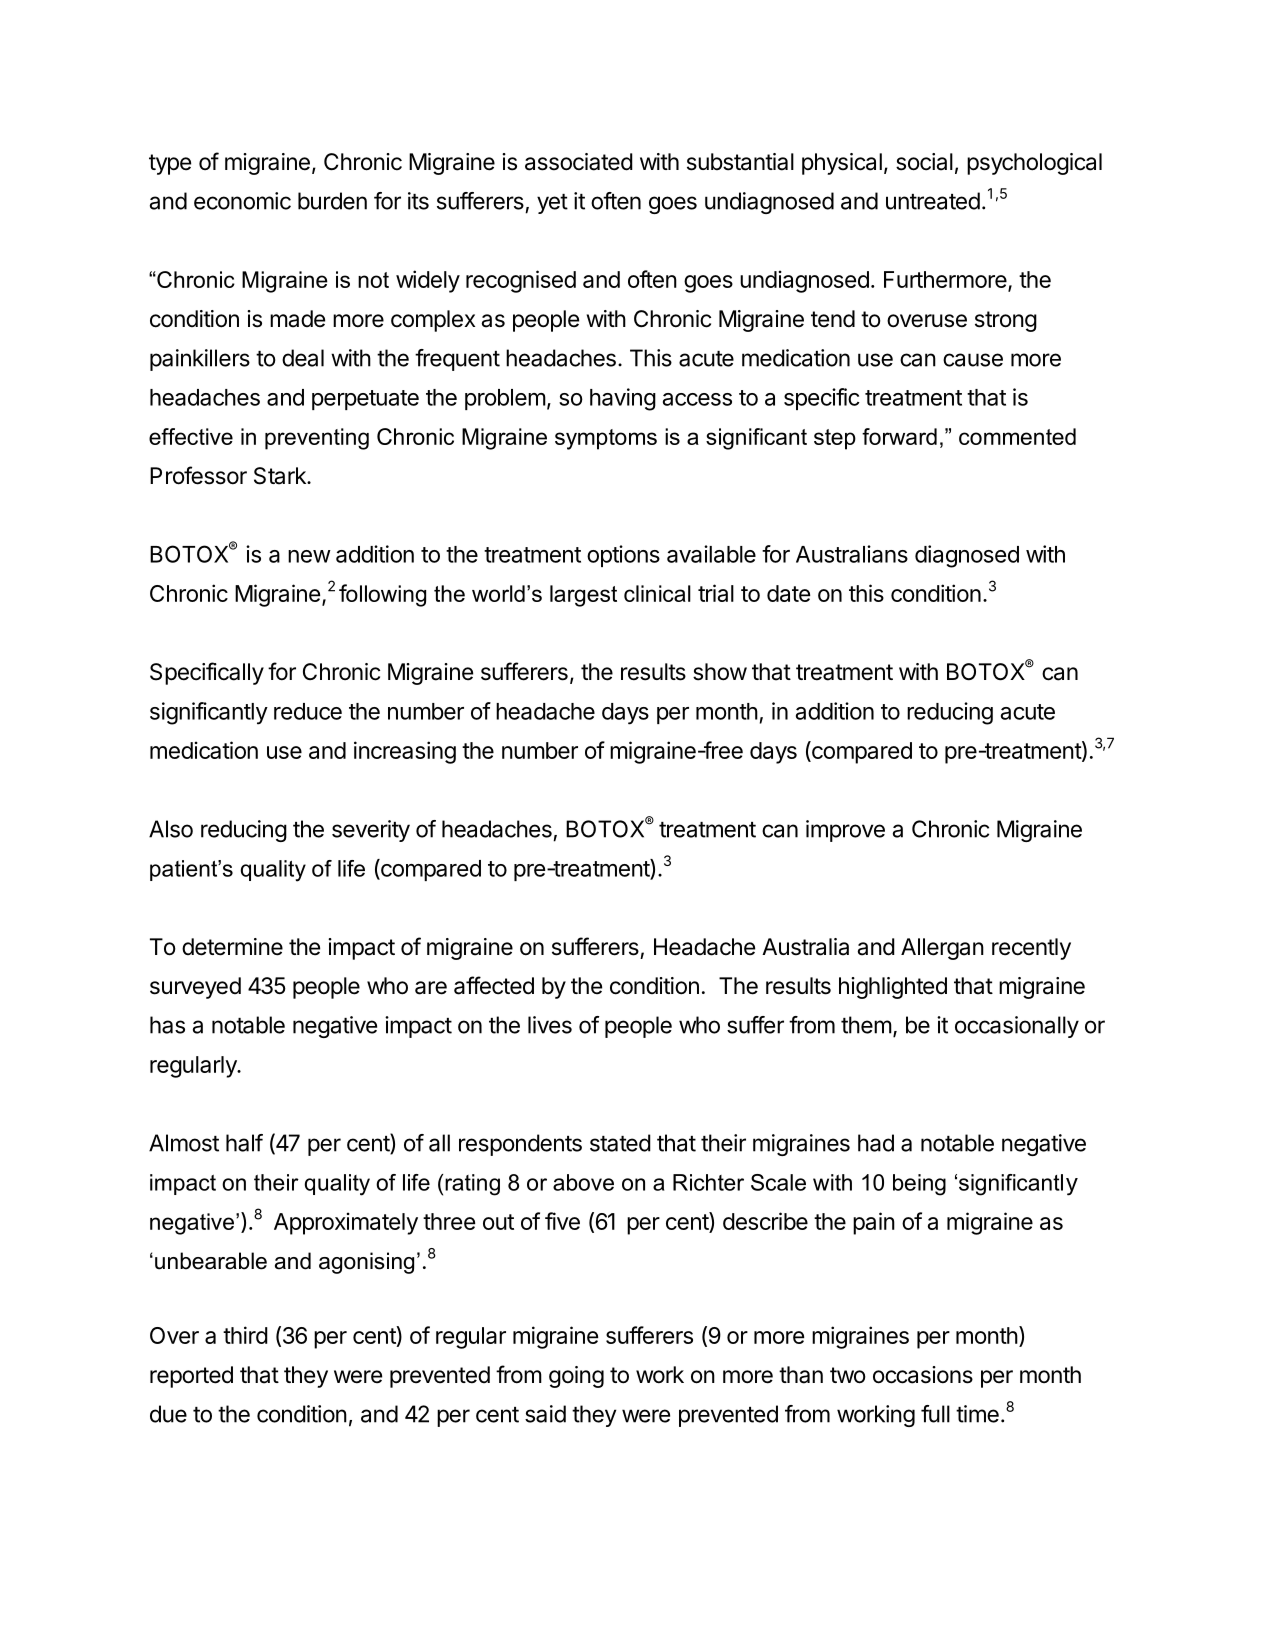  Describe the element at coordinates (576, 1377) in the page. I see `going` at that location.
